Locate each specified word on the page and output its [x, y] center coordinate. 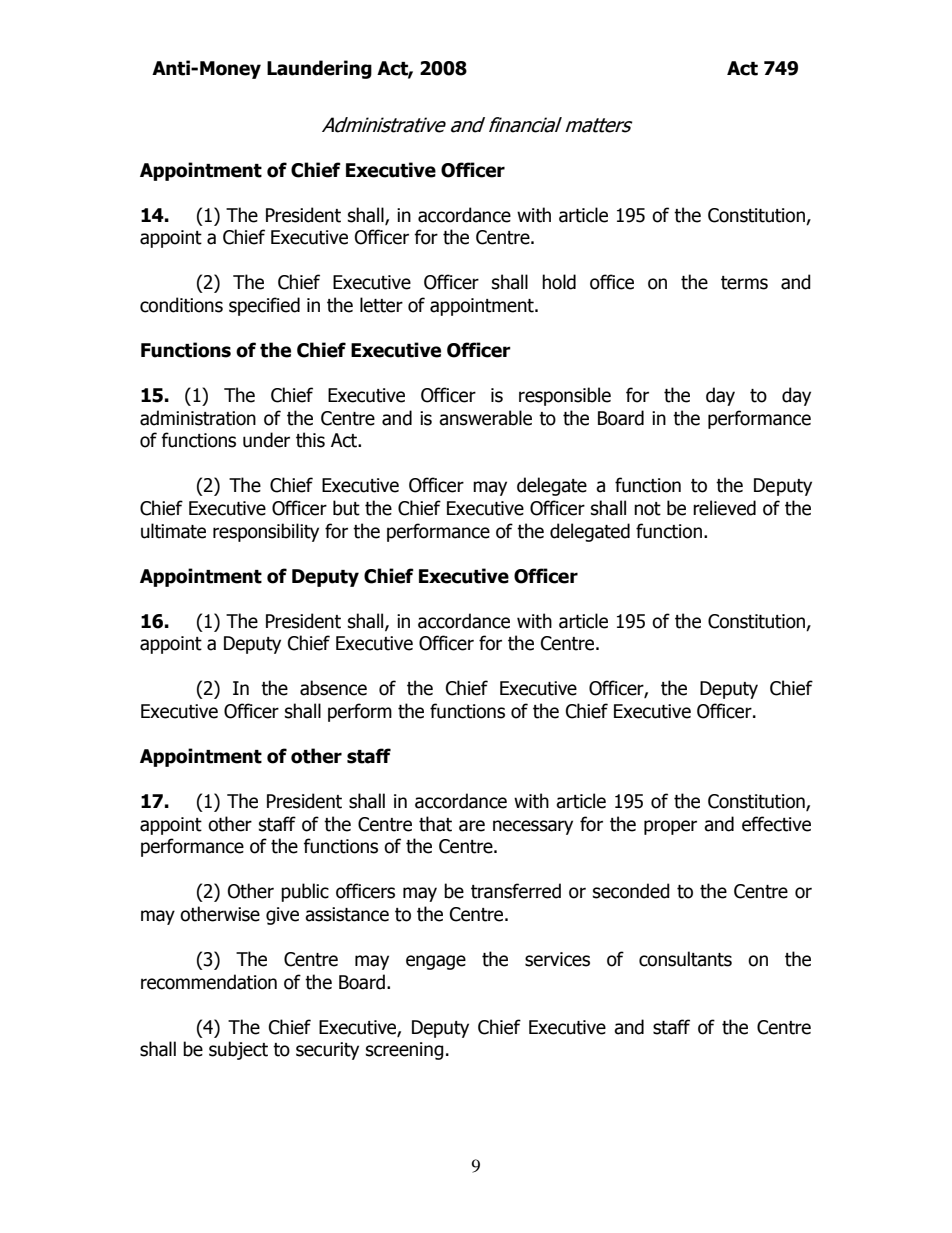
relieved [724, 508]
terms [744, 283]
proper [670, 827]
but [346, 508]
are [472, 826]
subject [238, 1050]
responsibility [266, 532]
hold [559, 282]
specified [264, 306]
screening [405, 1051]
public [305, 892]
